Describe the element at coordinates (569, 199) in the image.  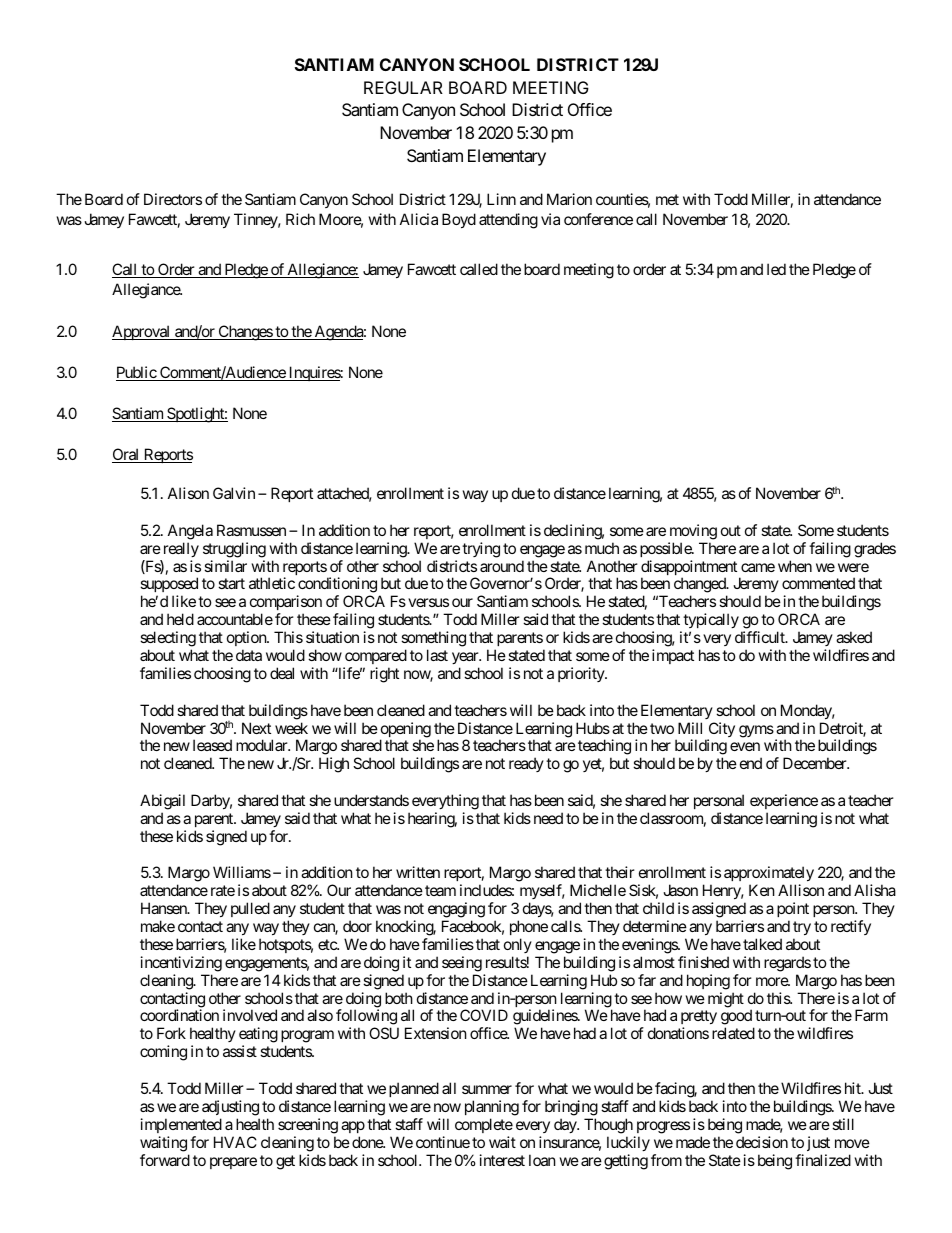
I see `Marion` at that location.
